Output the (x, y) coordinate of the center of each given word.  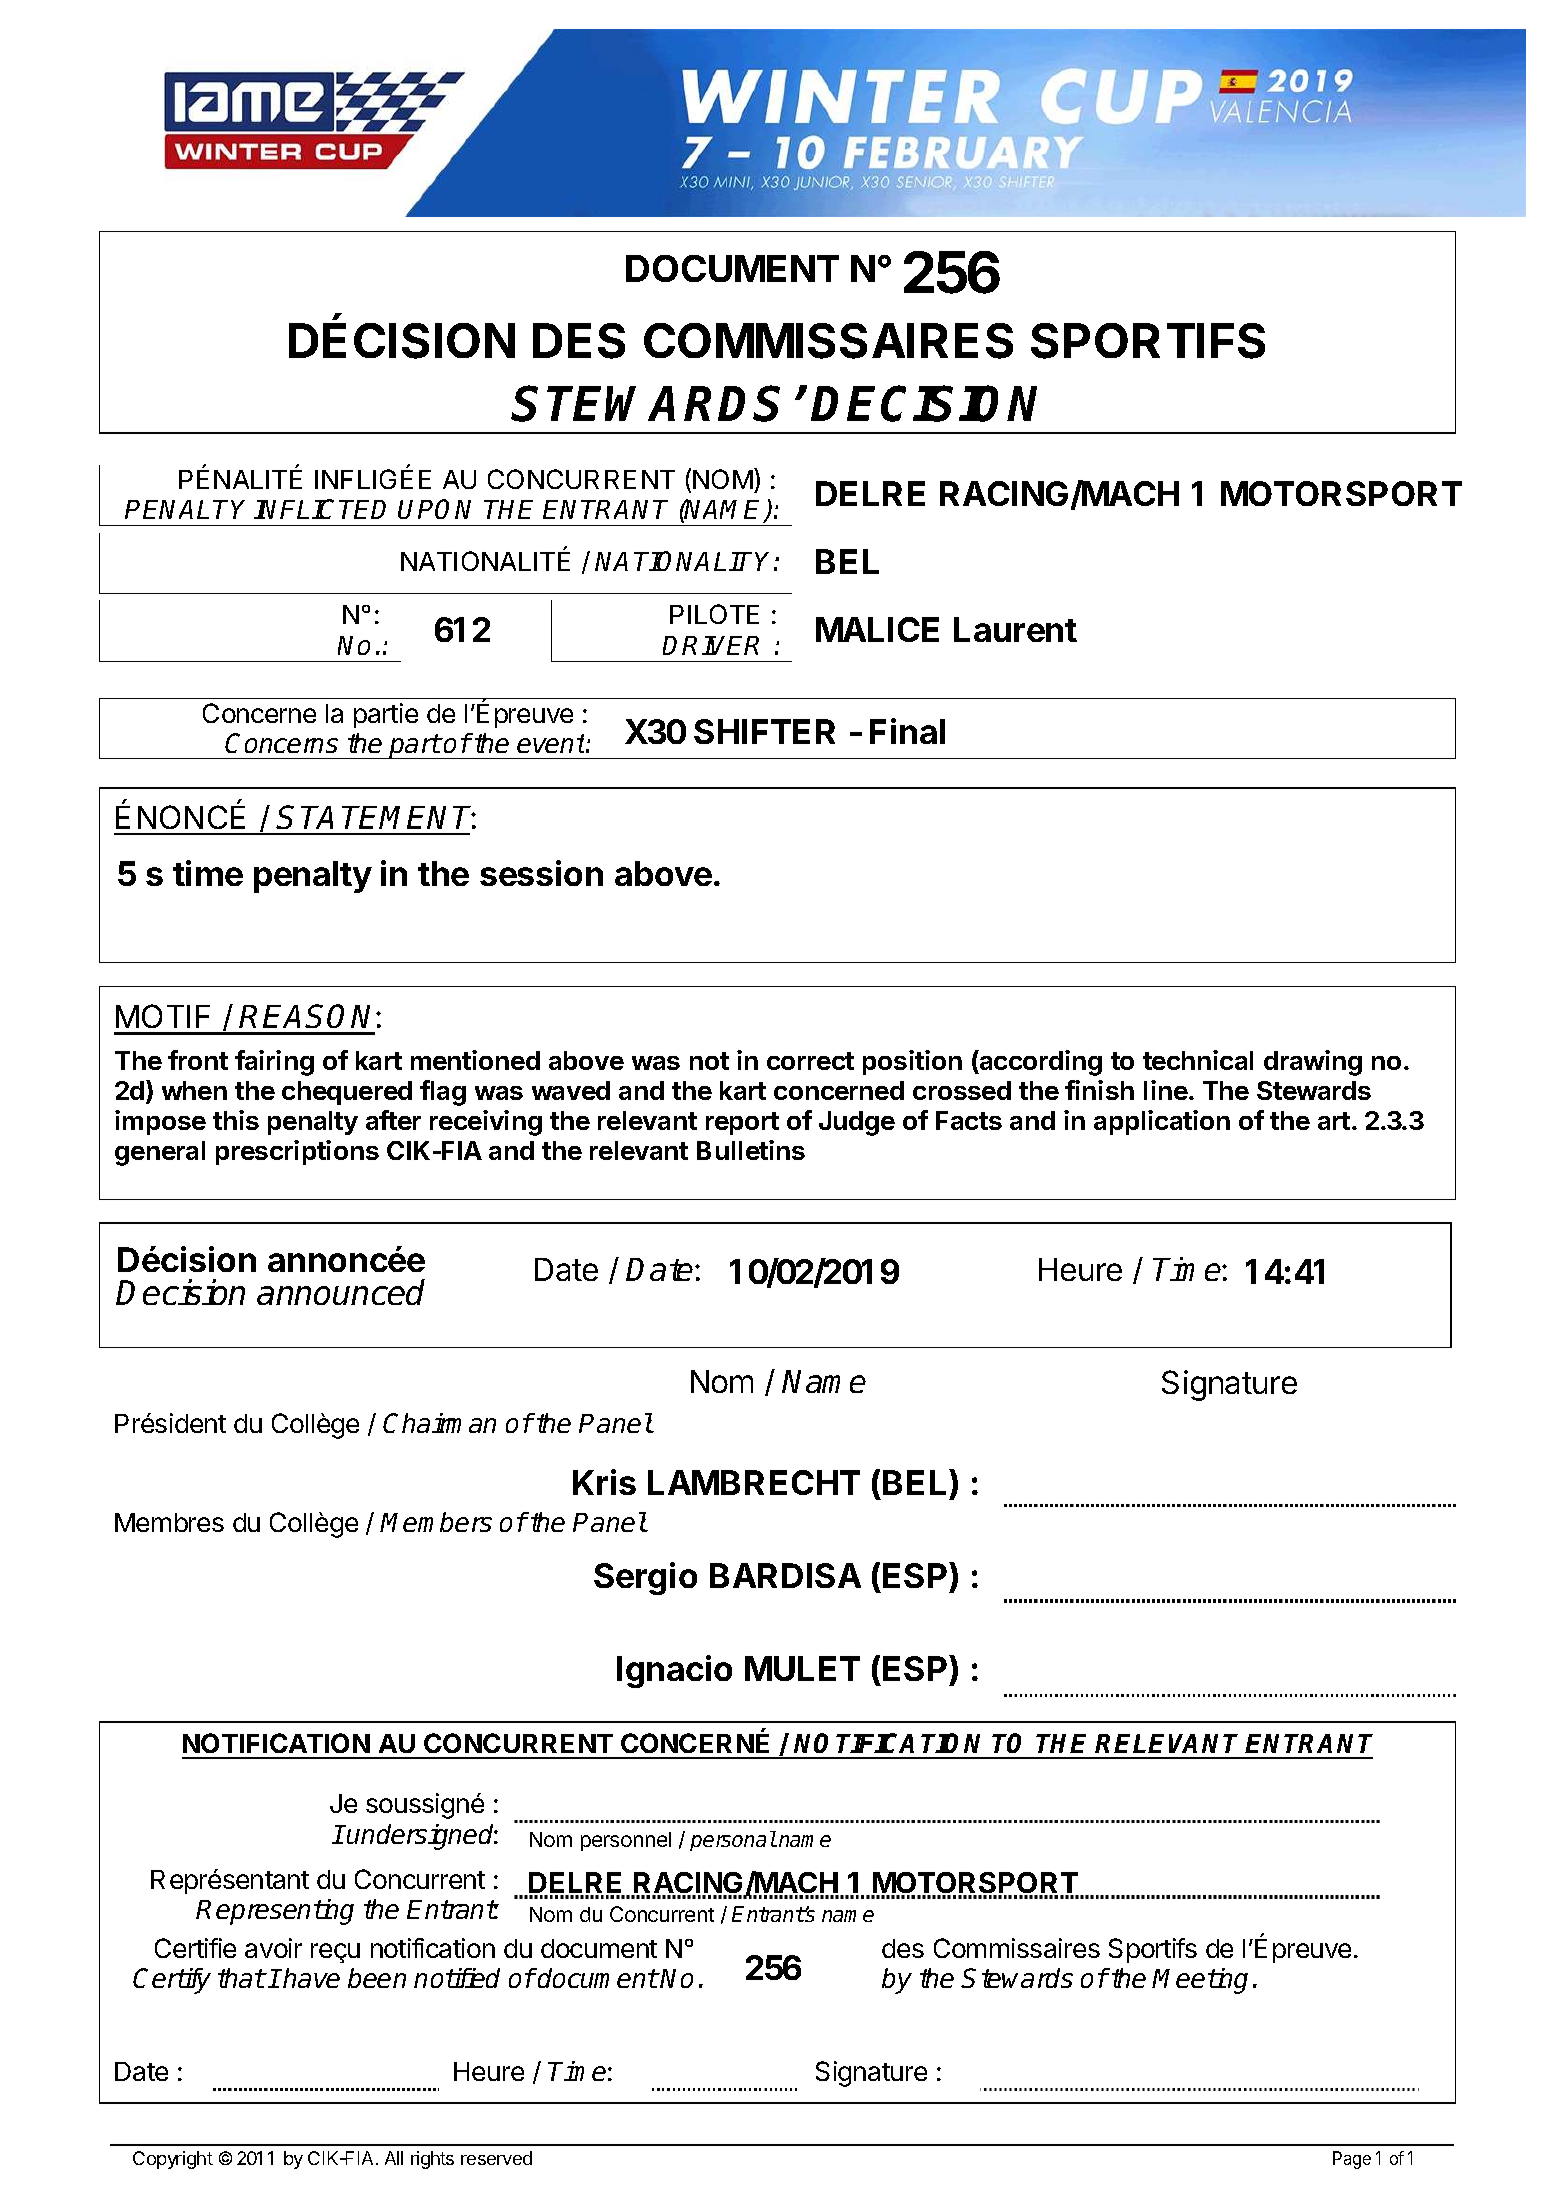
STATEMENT (376, 817)
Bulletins (751, 1150)
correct (810, 1061)
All (394, 2158)
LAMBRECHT (754, 1482)
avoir (273, 1948)
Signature (1229, 1385)
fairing (274, 1063)
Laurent (1015, 629)
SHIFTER (764, 731)
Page (1352, 2160)
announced (341, 1292)
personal (733, 1841)
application (1162, 1122)
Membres (169, 1522)
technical (1198, 1060)
